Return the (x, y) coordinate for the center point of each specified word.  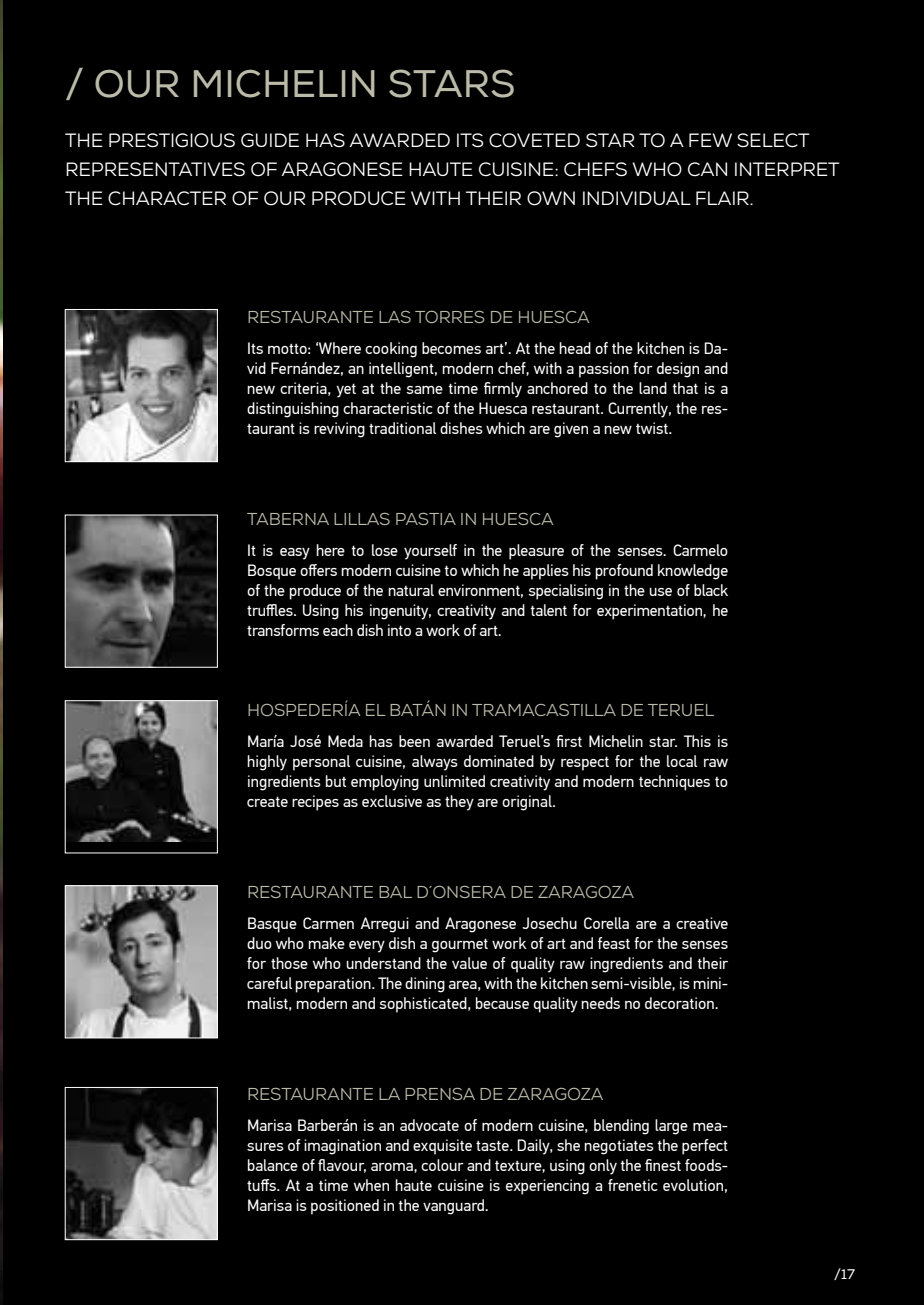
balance (273, 1165)
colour (442, 1165)
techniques (674, 783)
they (459, 803)
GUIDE (270, 140)
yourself (430, 552)
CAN (707, 169)
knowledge (693, 572)
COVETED (534, 140)
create (267, 802)
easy (295, 554)
